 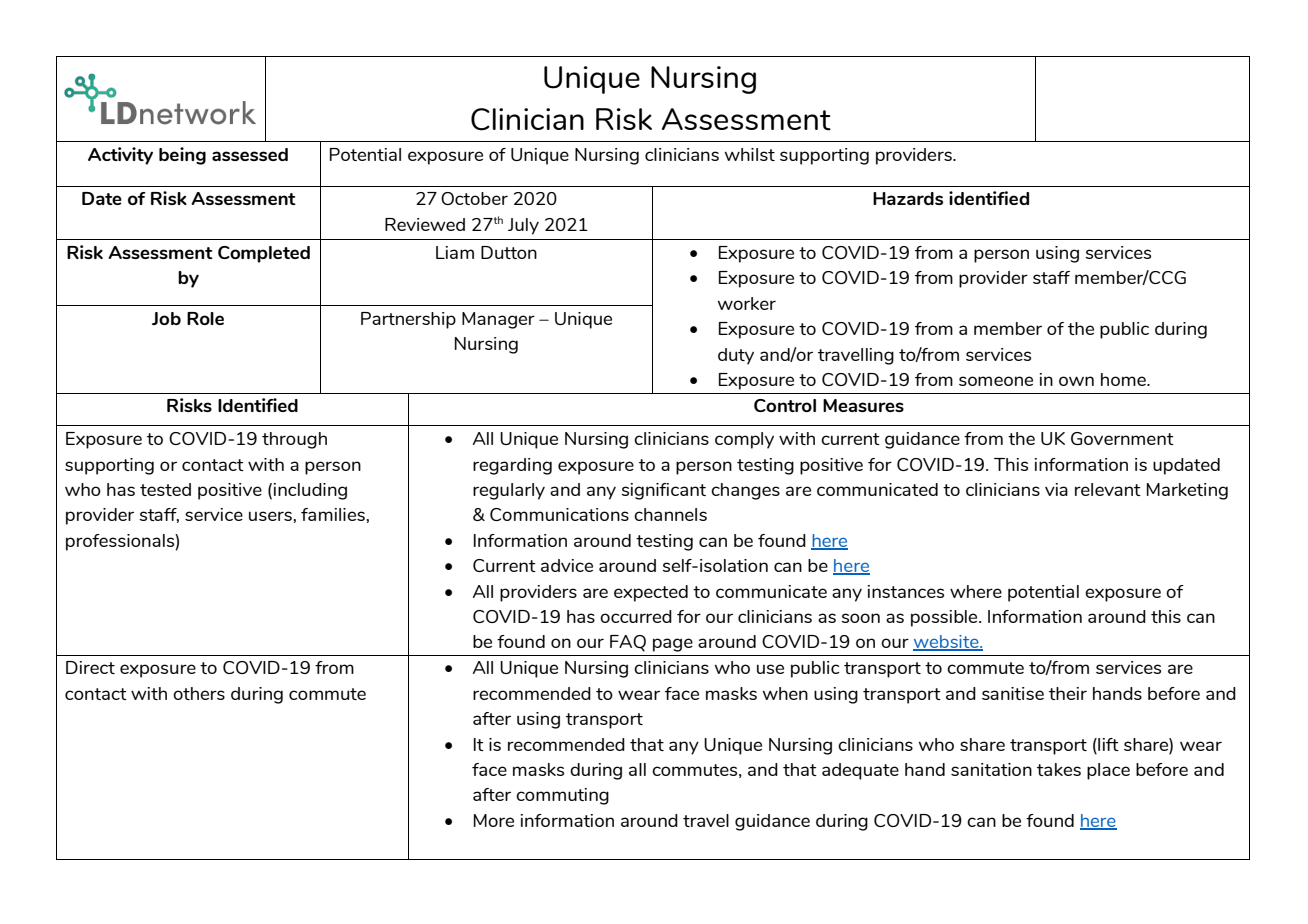 I want to click on tested, so click(x=165, y=489).
